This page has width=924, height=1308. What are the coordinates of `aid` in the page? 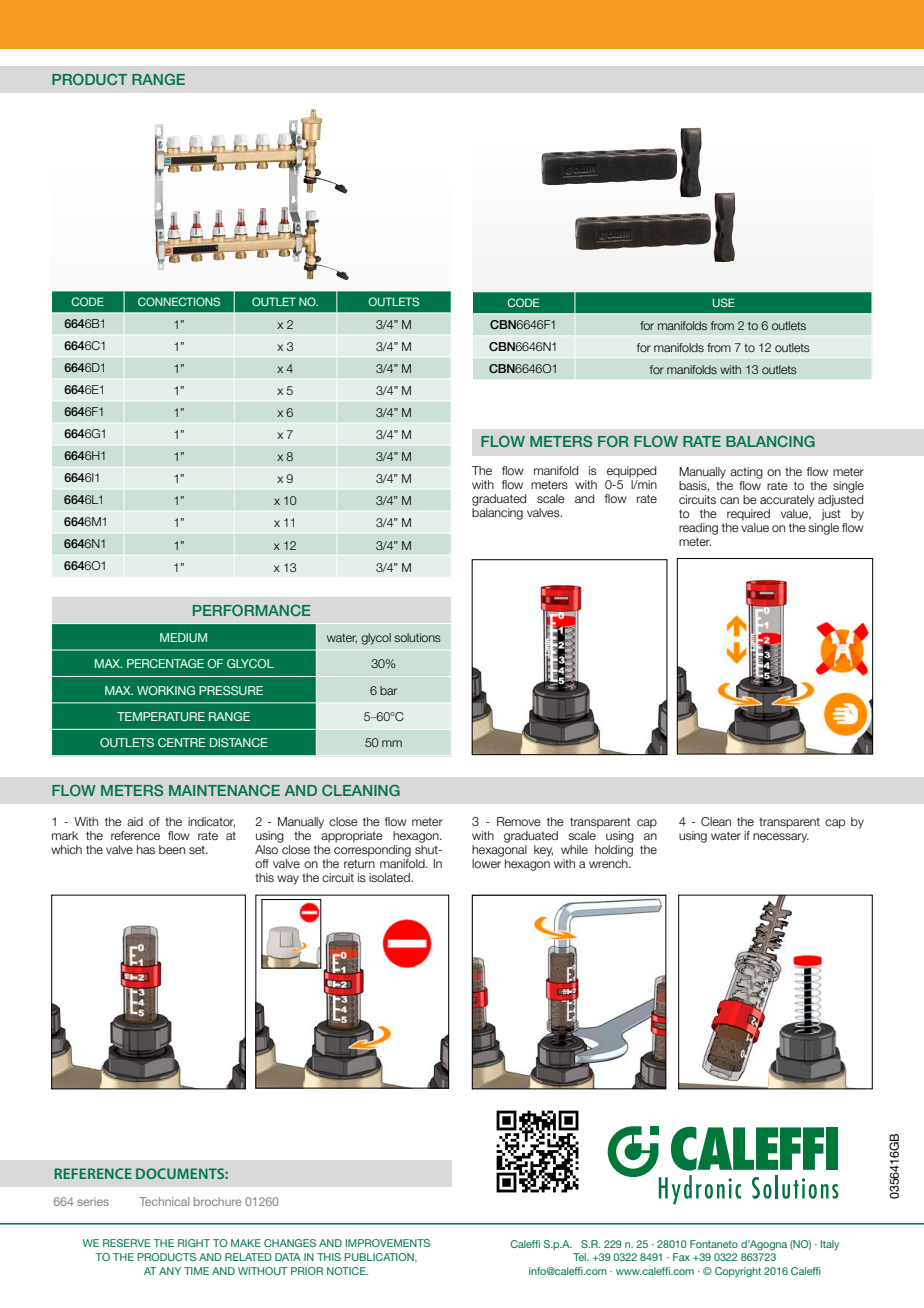 It's located at (135, 821).
